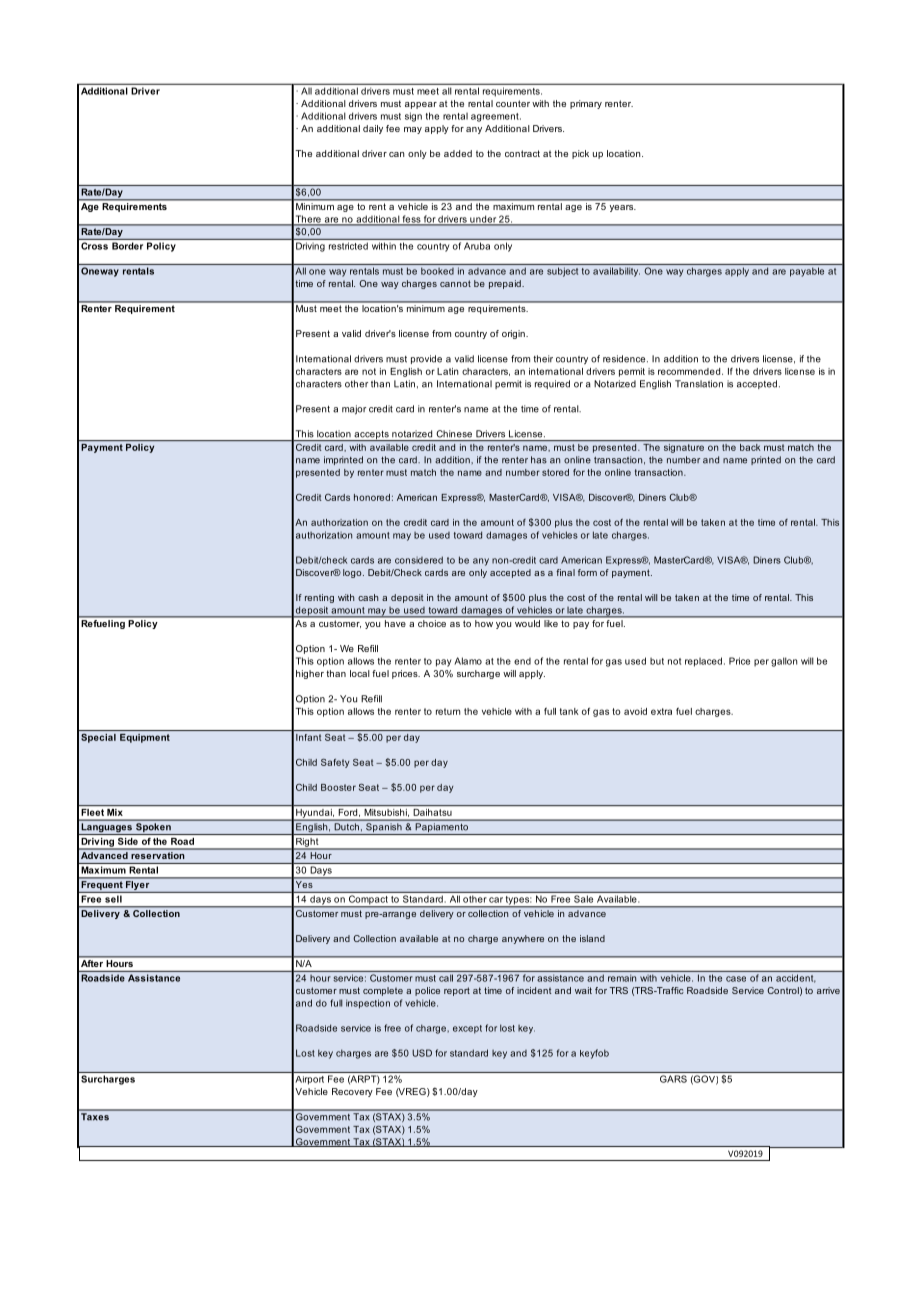  Describe the element at coordinates (454, 434) in the image. I see `Chinese` at that location.
